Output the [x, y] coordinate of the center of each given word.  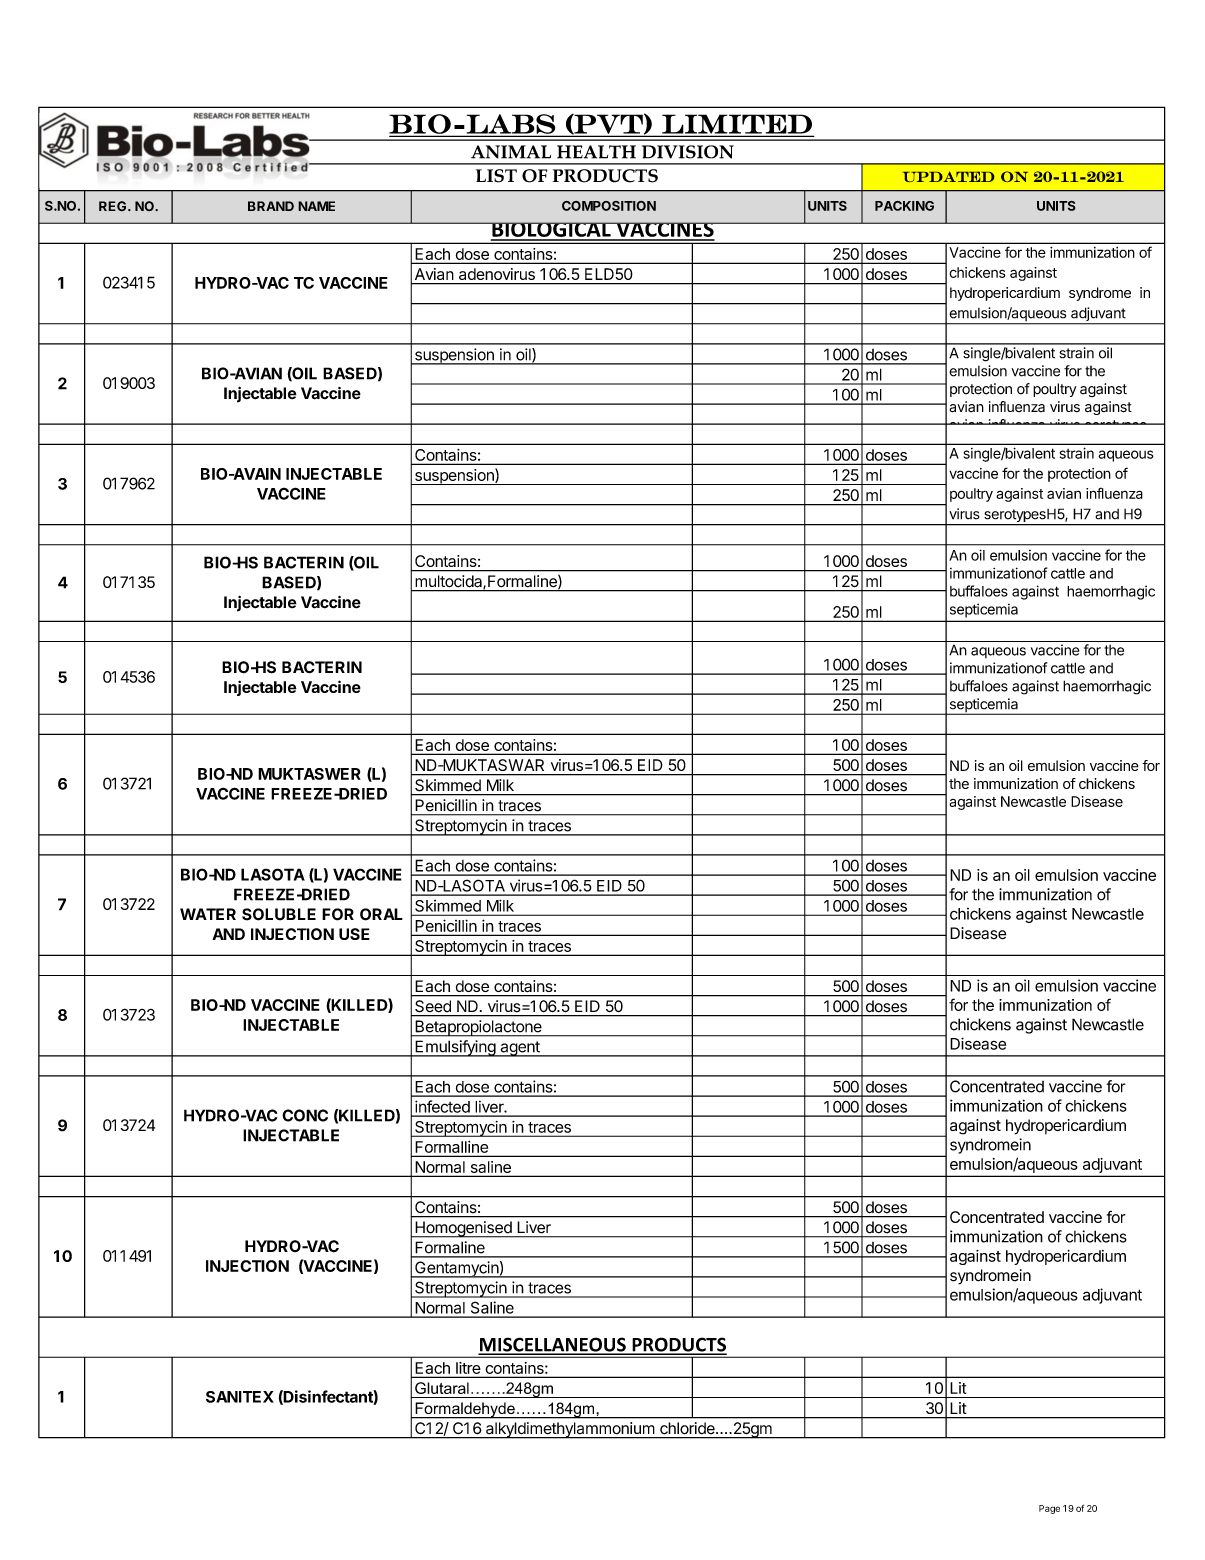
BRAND [271, 206]
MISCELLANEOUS [553, 1345]
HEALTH [596, 152]
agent [520, 1049]
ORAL [381, 914]
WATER [208, 914]
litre [468, 1368]
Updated [948, 176]
